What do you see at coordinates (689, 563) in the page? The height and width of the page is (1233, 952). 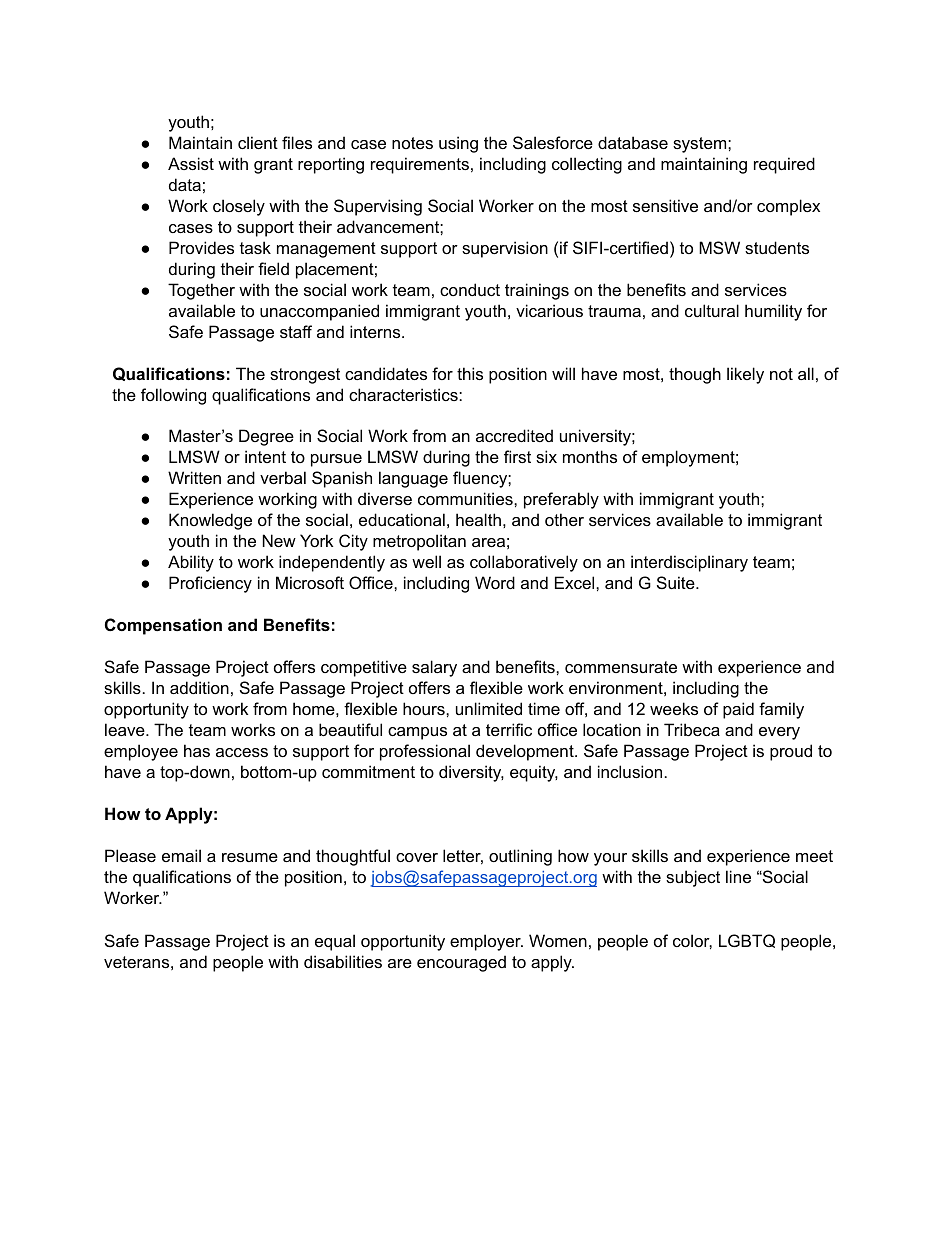 I see `interdisciplinary` at bounding box center [689, 563].
